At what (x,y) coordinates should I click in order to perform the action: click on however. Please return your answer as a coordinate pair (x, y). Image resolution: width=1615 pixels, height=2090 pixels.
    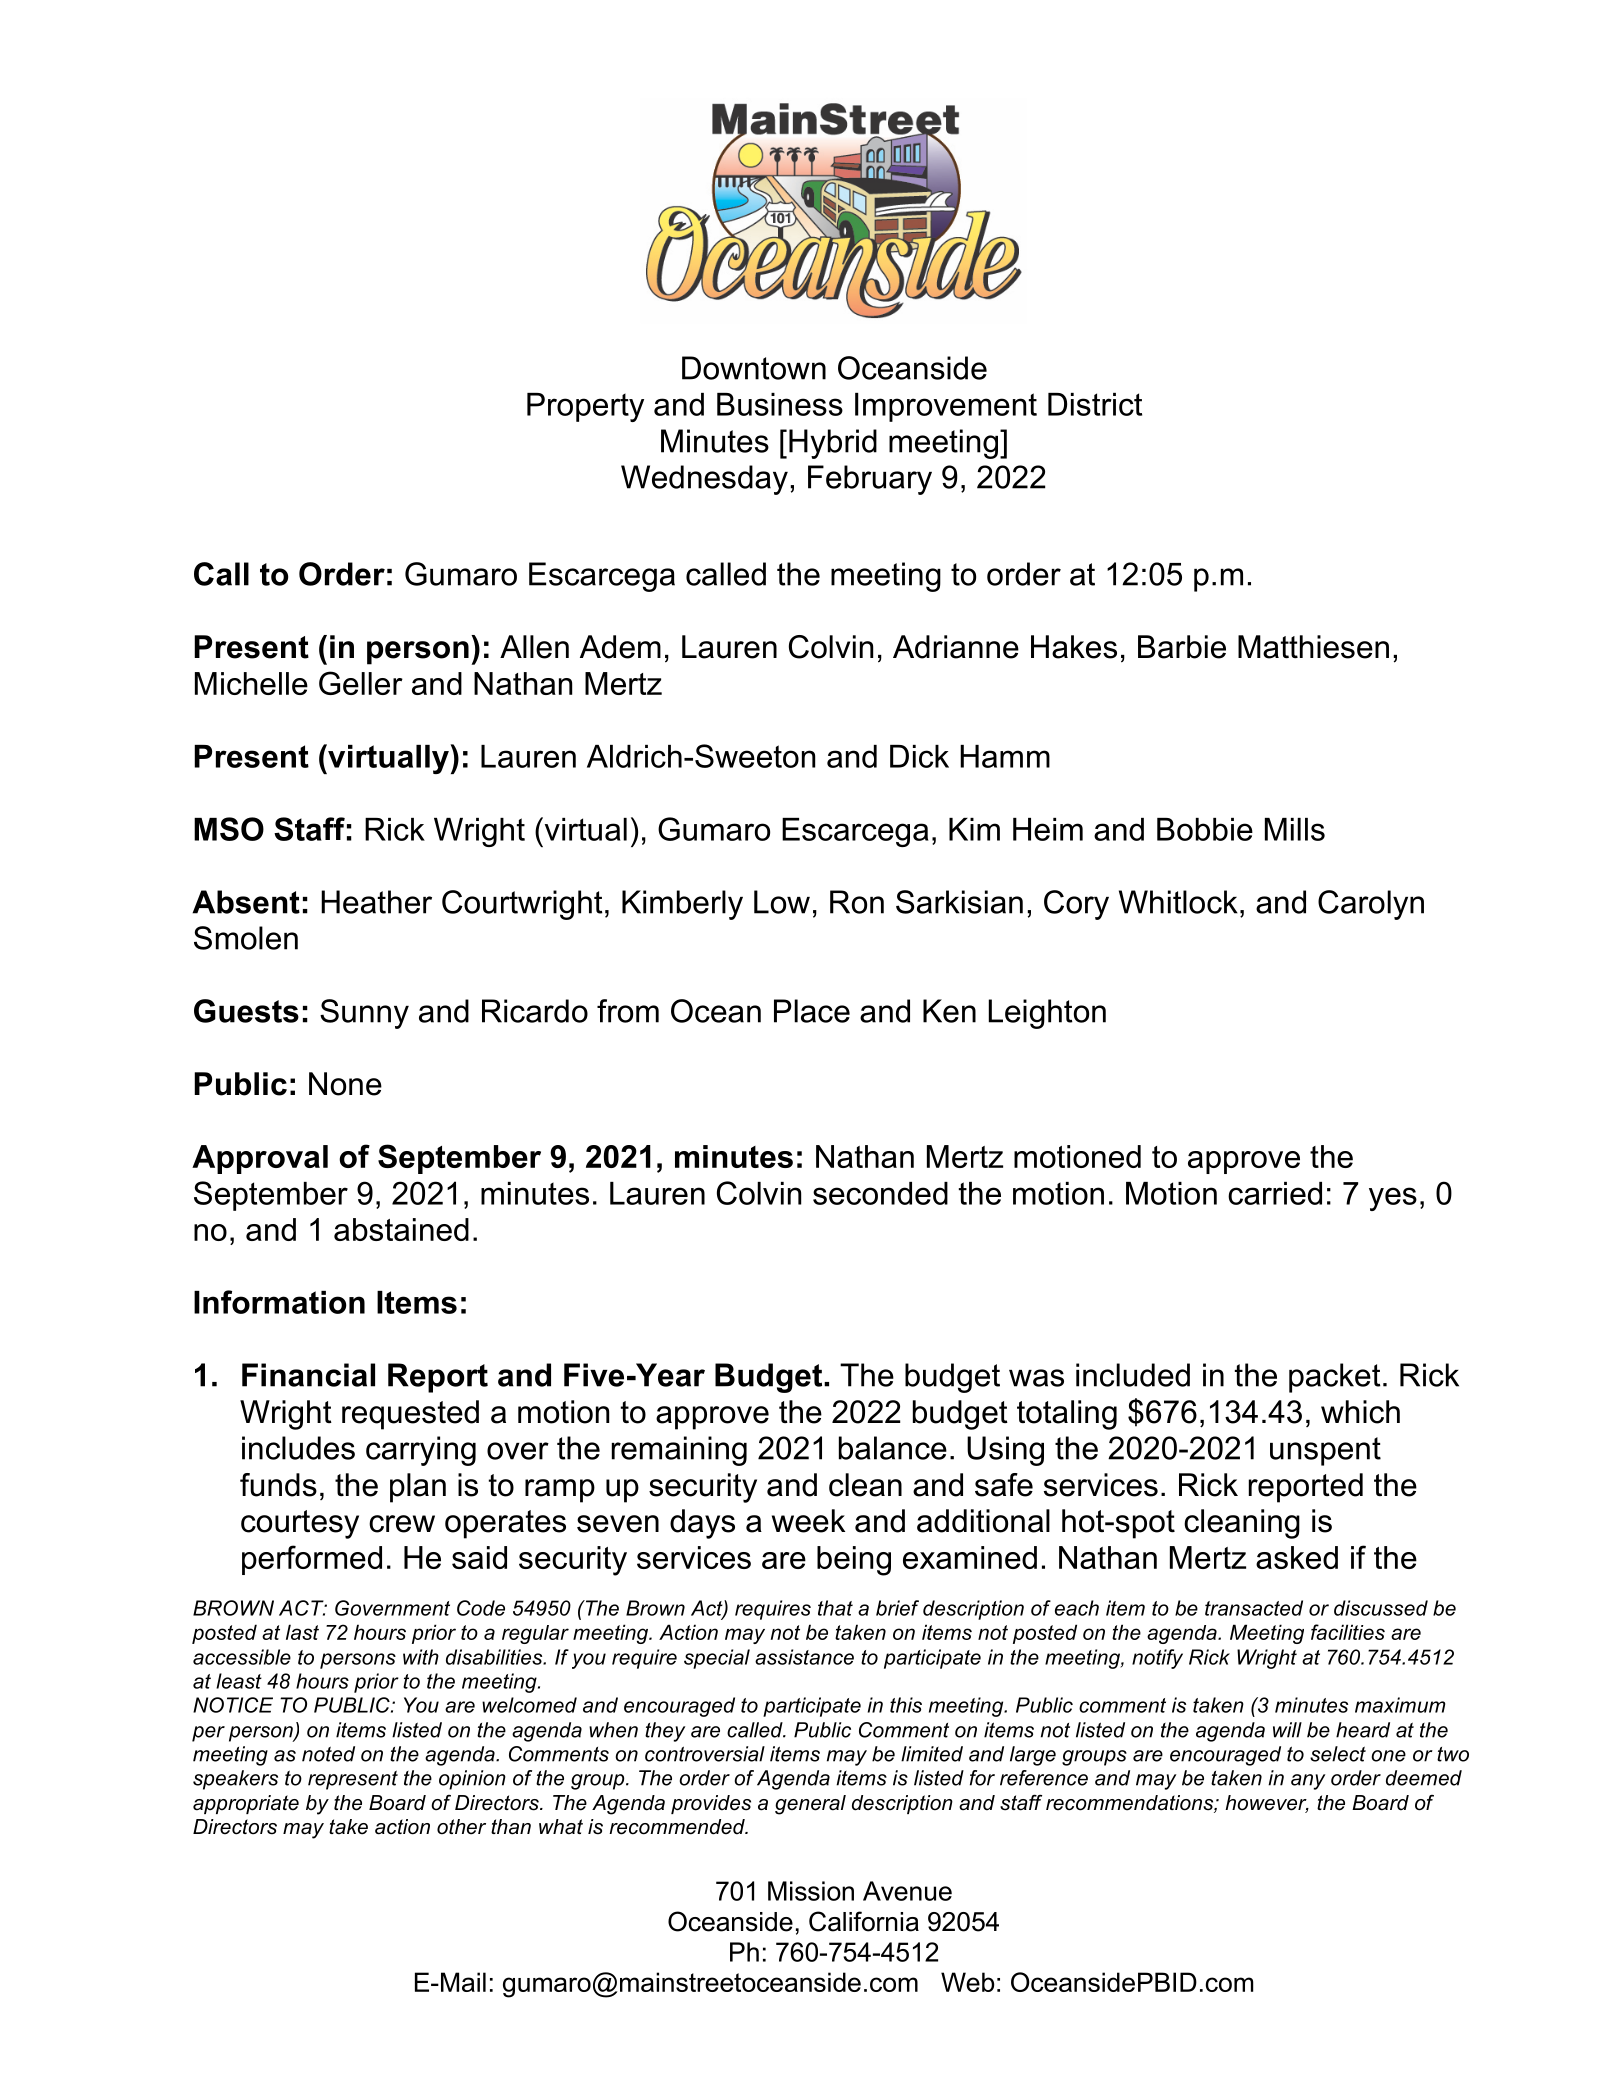
    Looking at the image, I should click on (1267, 1804).
